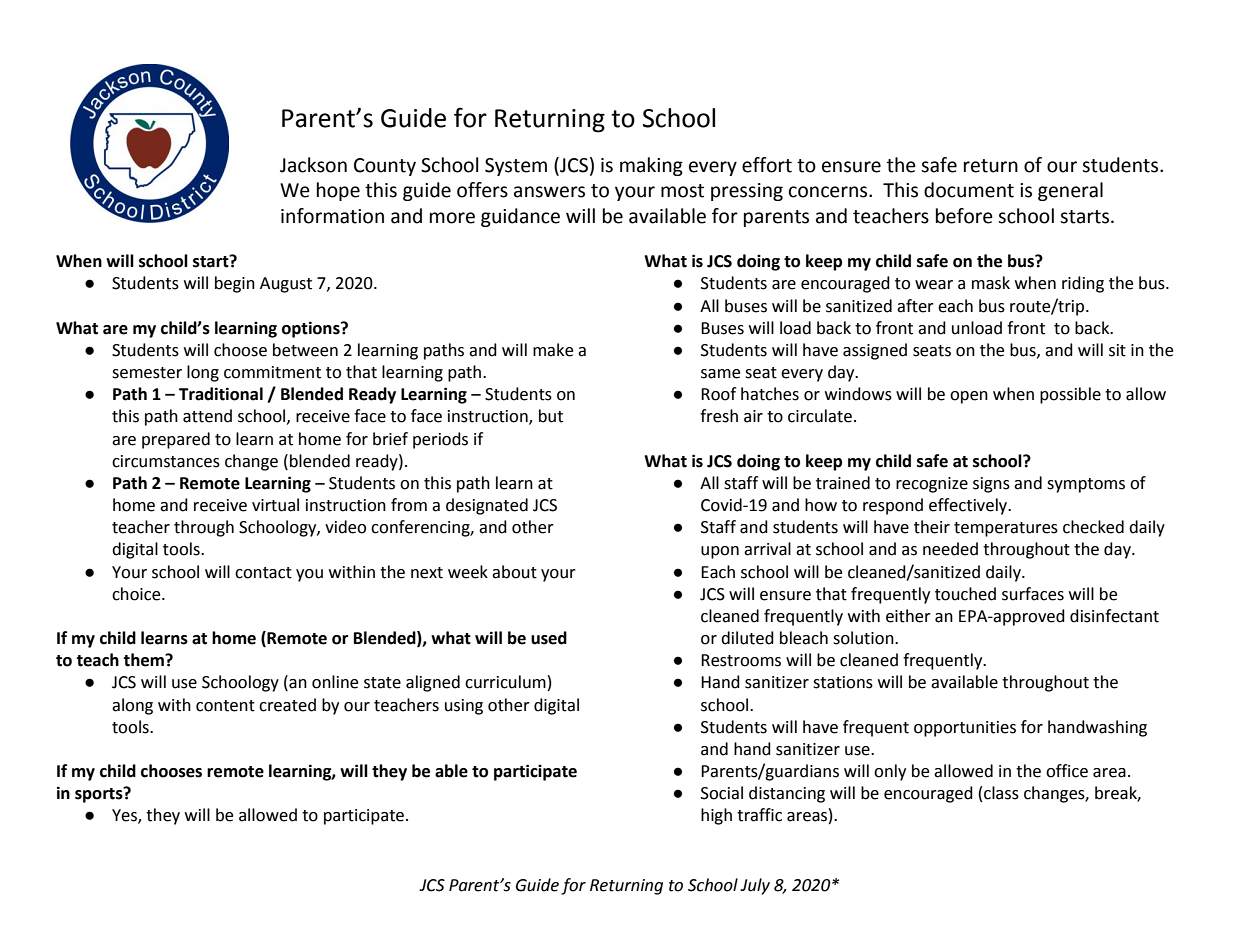 This screenshot has height=952, width=1233. I want to click on temperatures, so click(1006, 529).
